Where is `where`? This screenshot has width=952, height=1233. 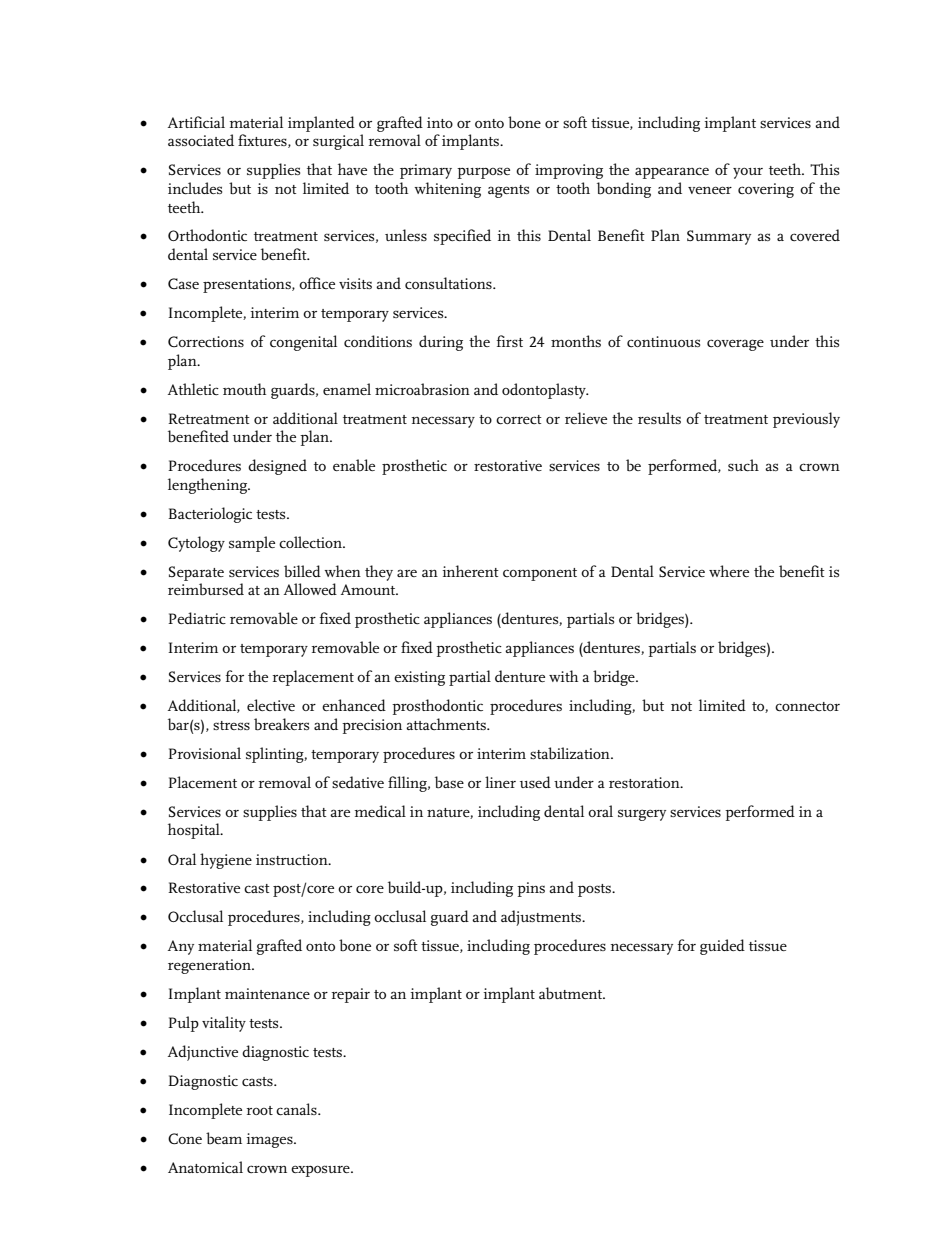
where is located at coordinates (729, 571).
